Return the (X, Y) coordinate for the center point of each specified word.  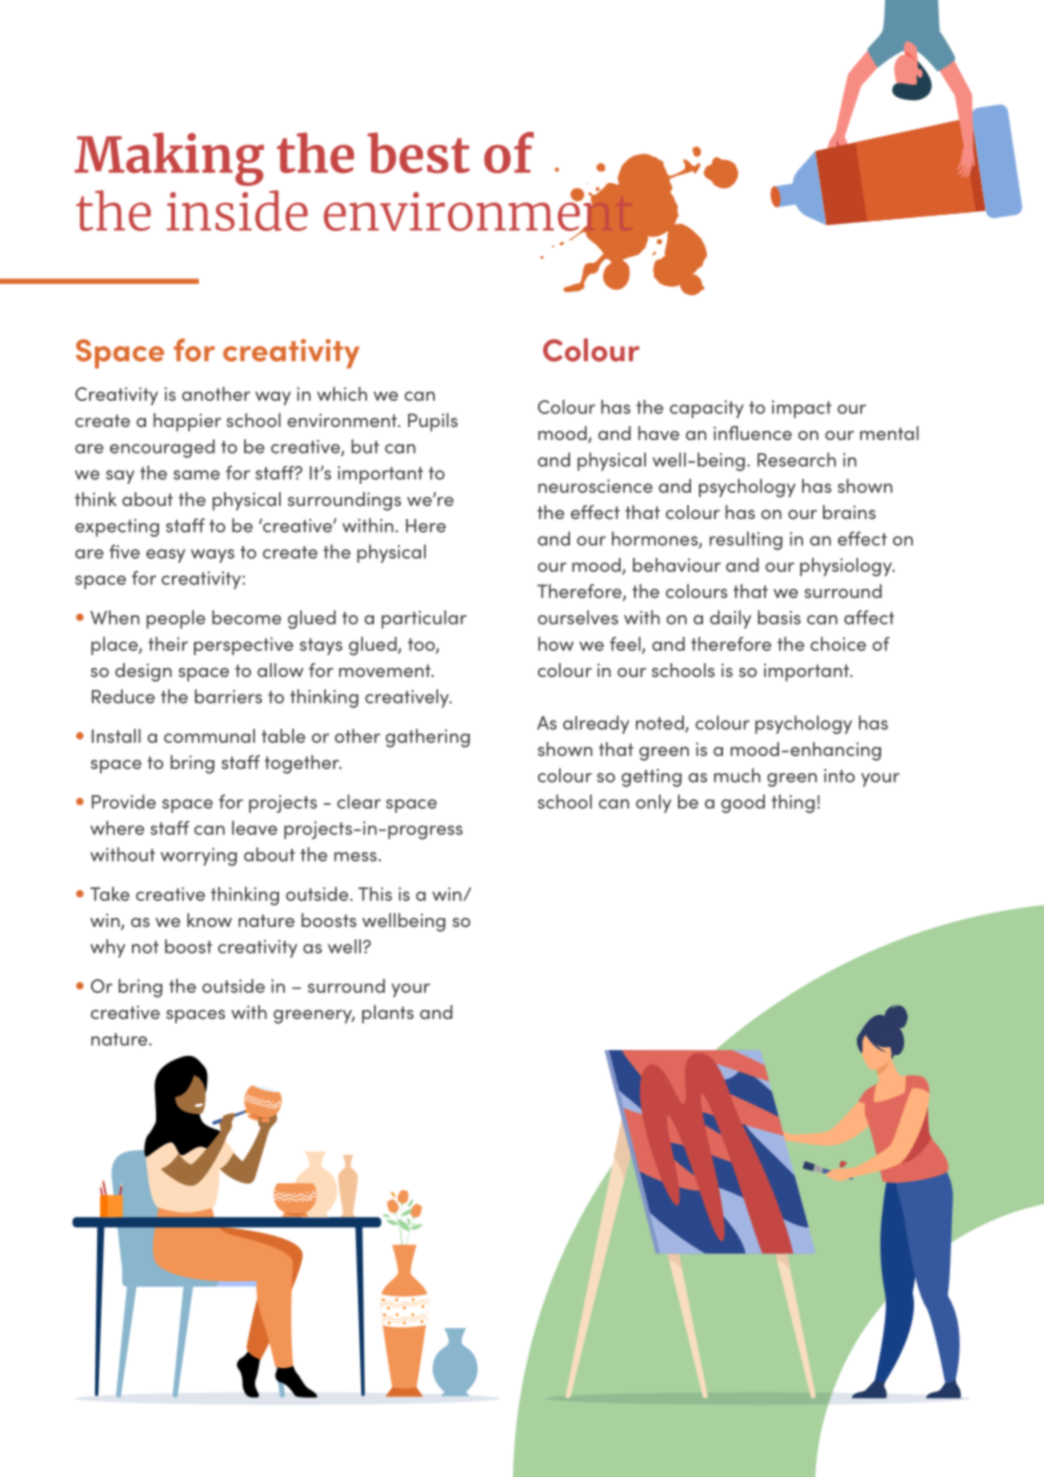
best (418, 152)
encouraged (162, 448)
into (839, 776)
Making (169, 159)
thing (793, 803)
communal (209, 736)
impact (802, 409)
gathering (427, 738)
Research (796, 459)
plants (388, 1014)
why (107, 948)
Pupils (433, 422)
